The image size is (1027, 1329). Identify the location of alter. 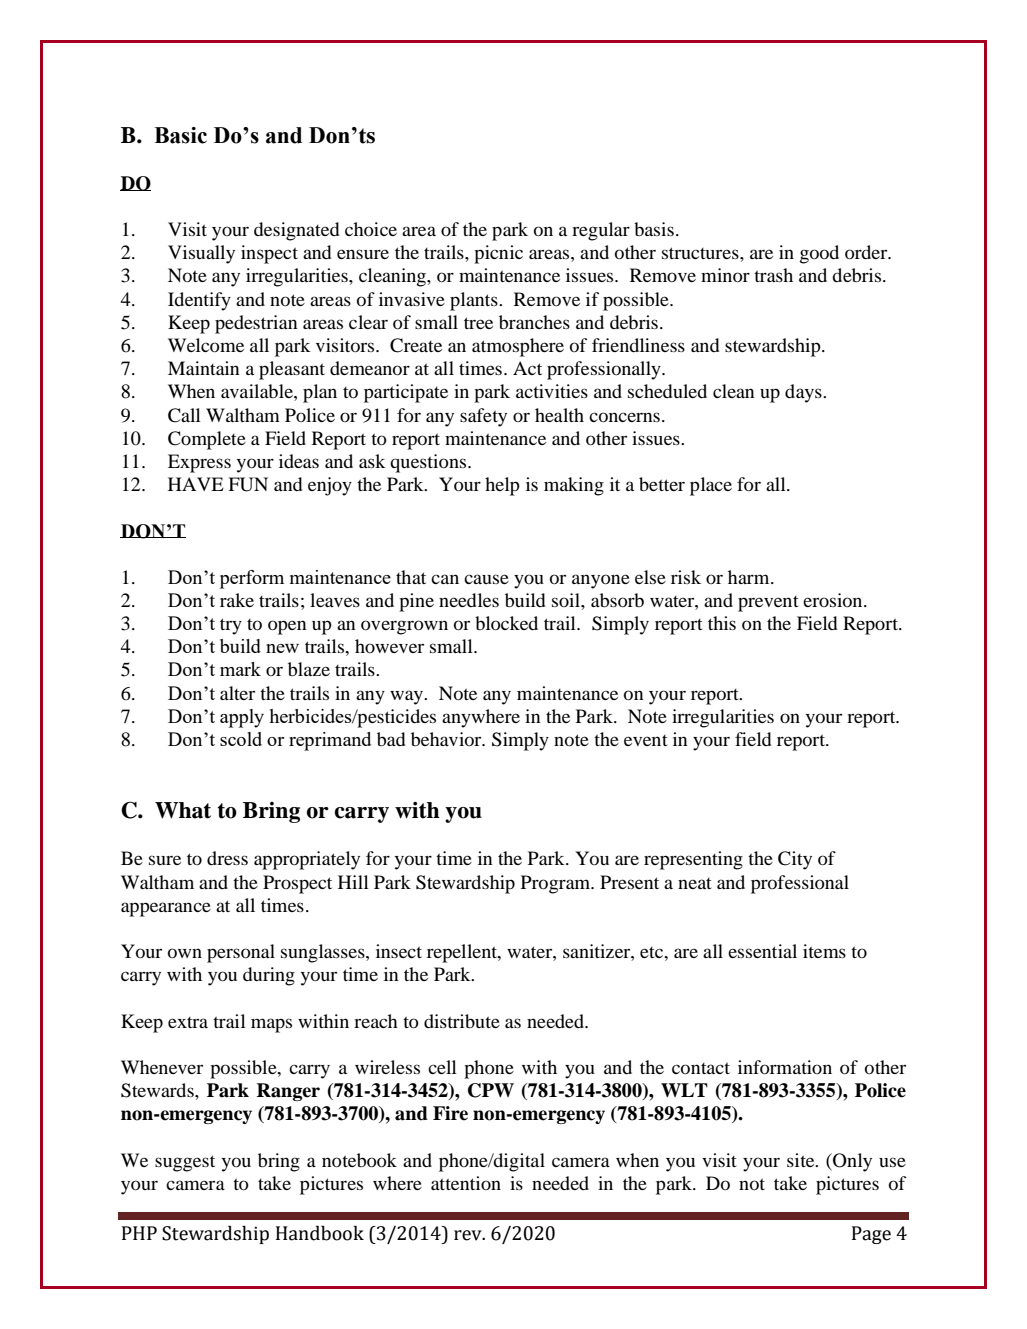
(237, 693).
